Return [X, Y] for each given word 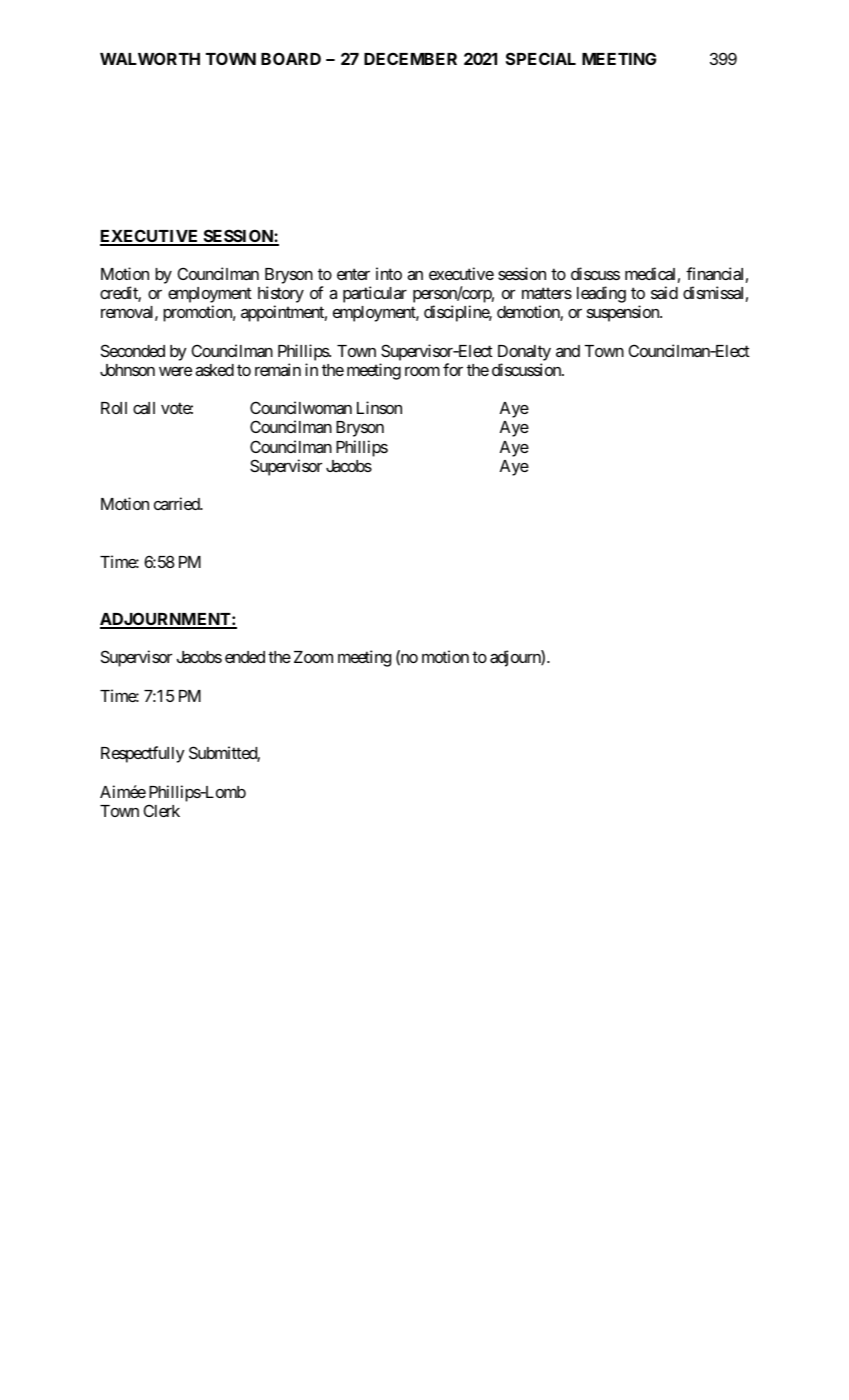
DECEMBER [410, 58]
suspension [624, 313]
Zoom [313, 657]
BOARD [291, 58]
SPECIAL [541, 58]
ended [245, 657]
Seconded [133, 350]
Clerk [162, 810]
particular [375, 294]
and [568, 351]
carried [177, 503]
